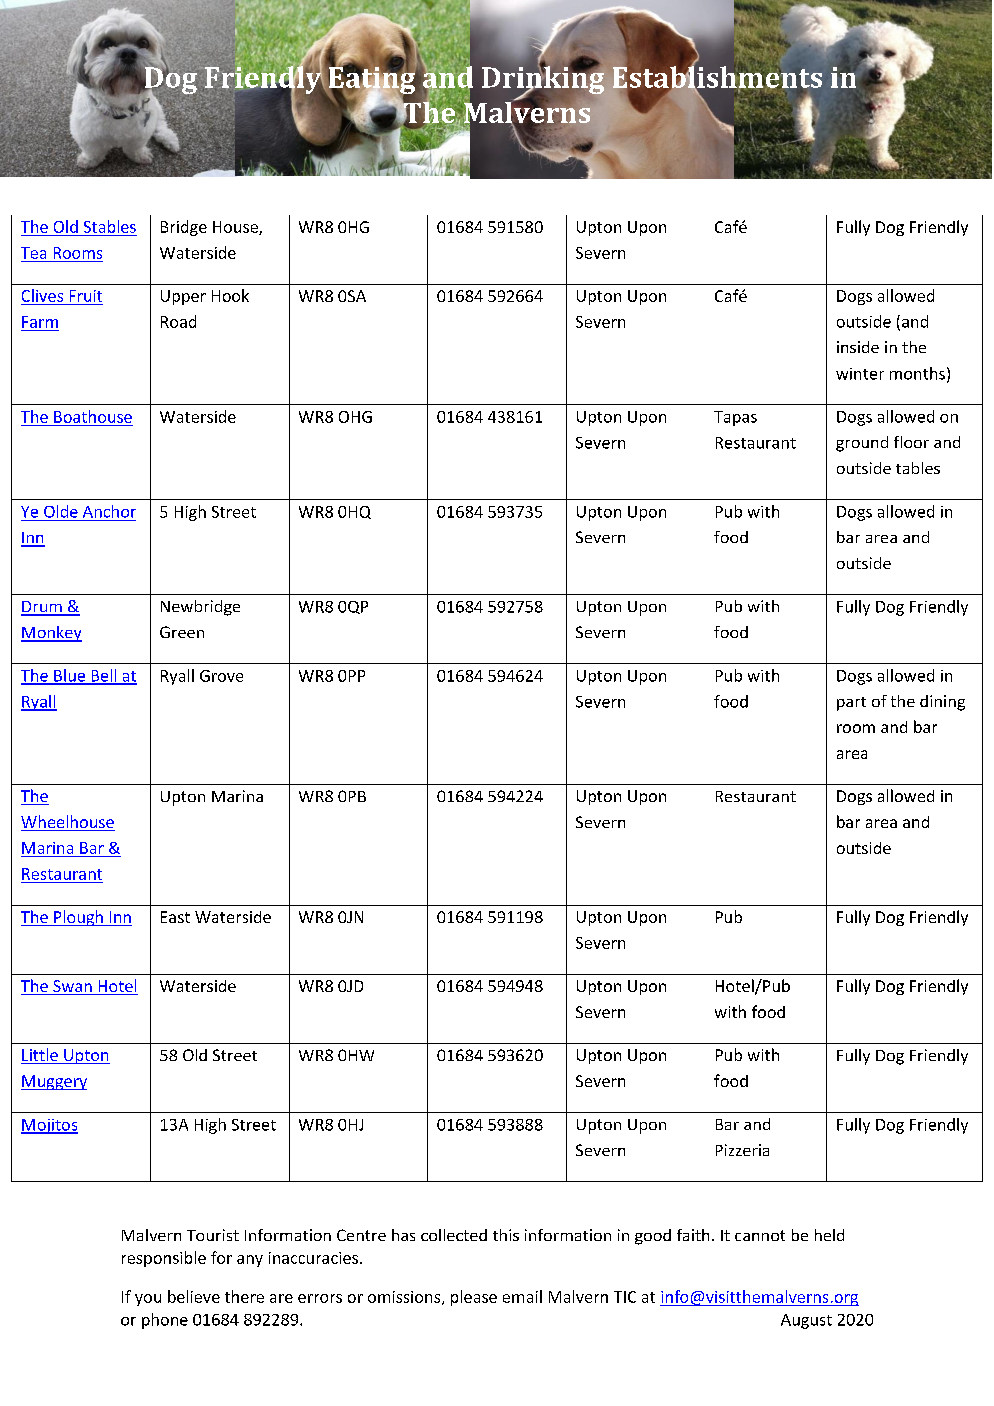 The height and width of the screenshot is (1406, 994). Describe the element at coordinates (183, 297) in the screenshot. I see `Upper` at that location.
